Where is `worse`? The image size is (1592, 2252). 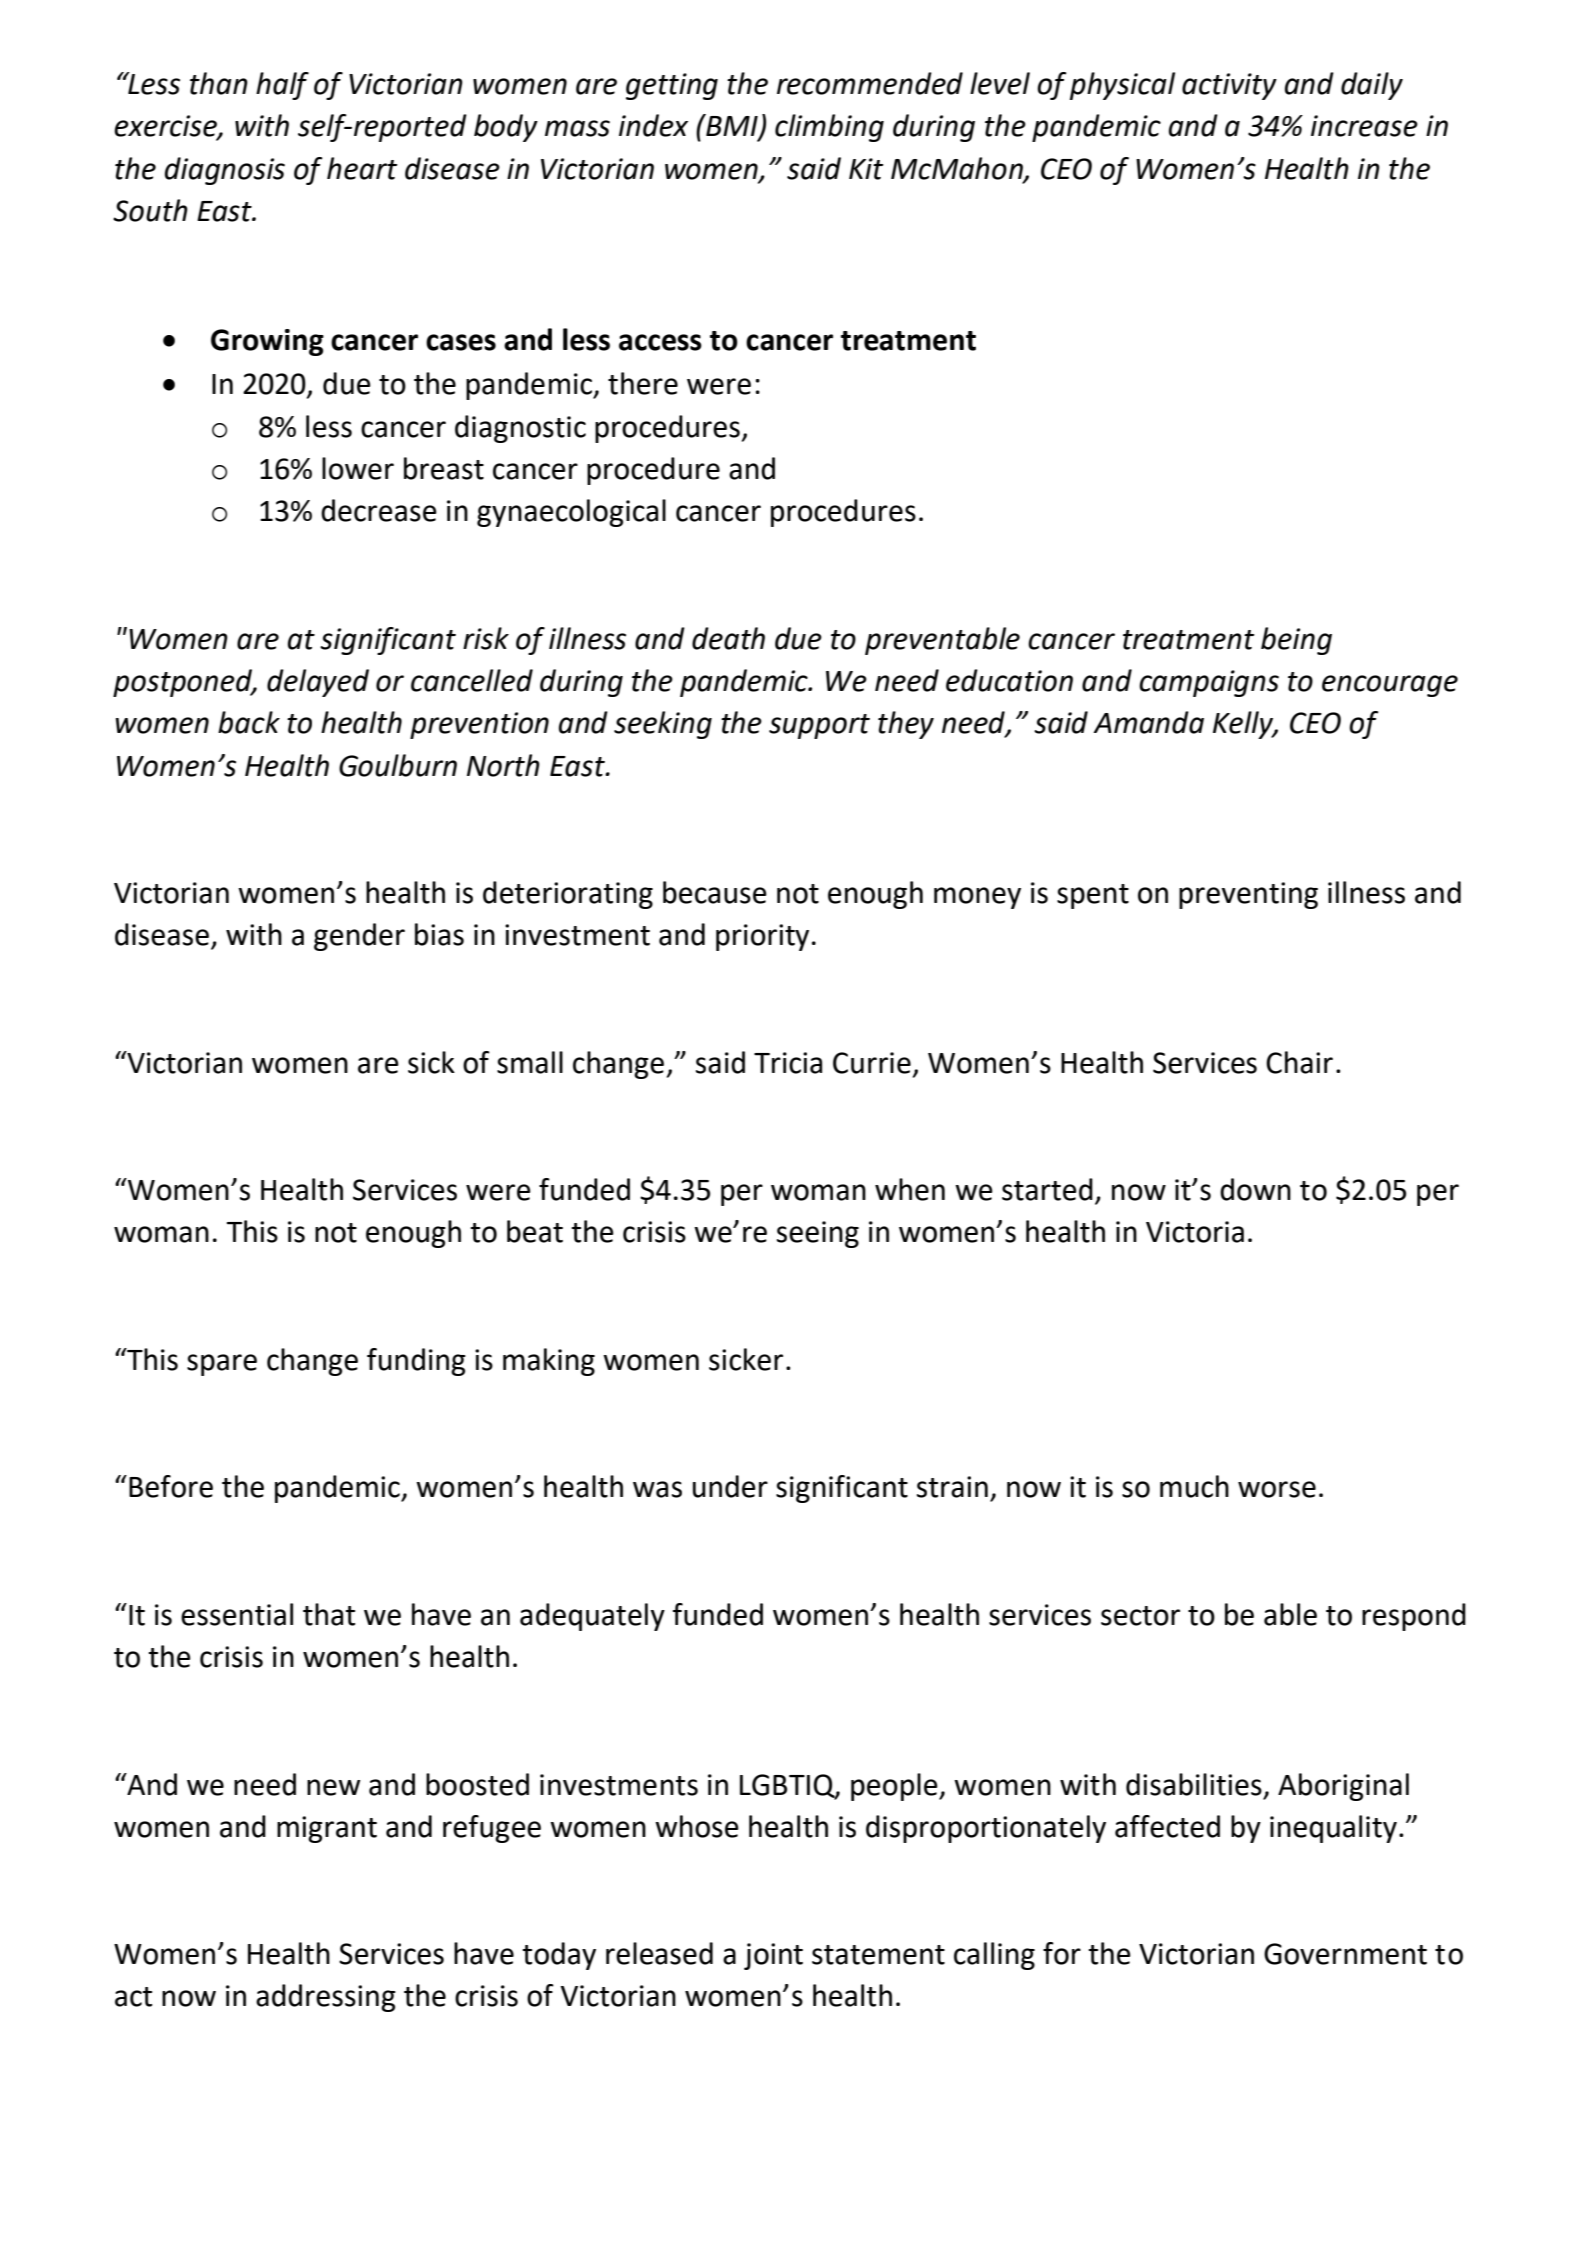
worse is located at coordinates (1277, 1489).
